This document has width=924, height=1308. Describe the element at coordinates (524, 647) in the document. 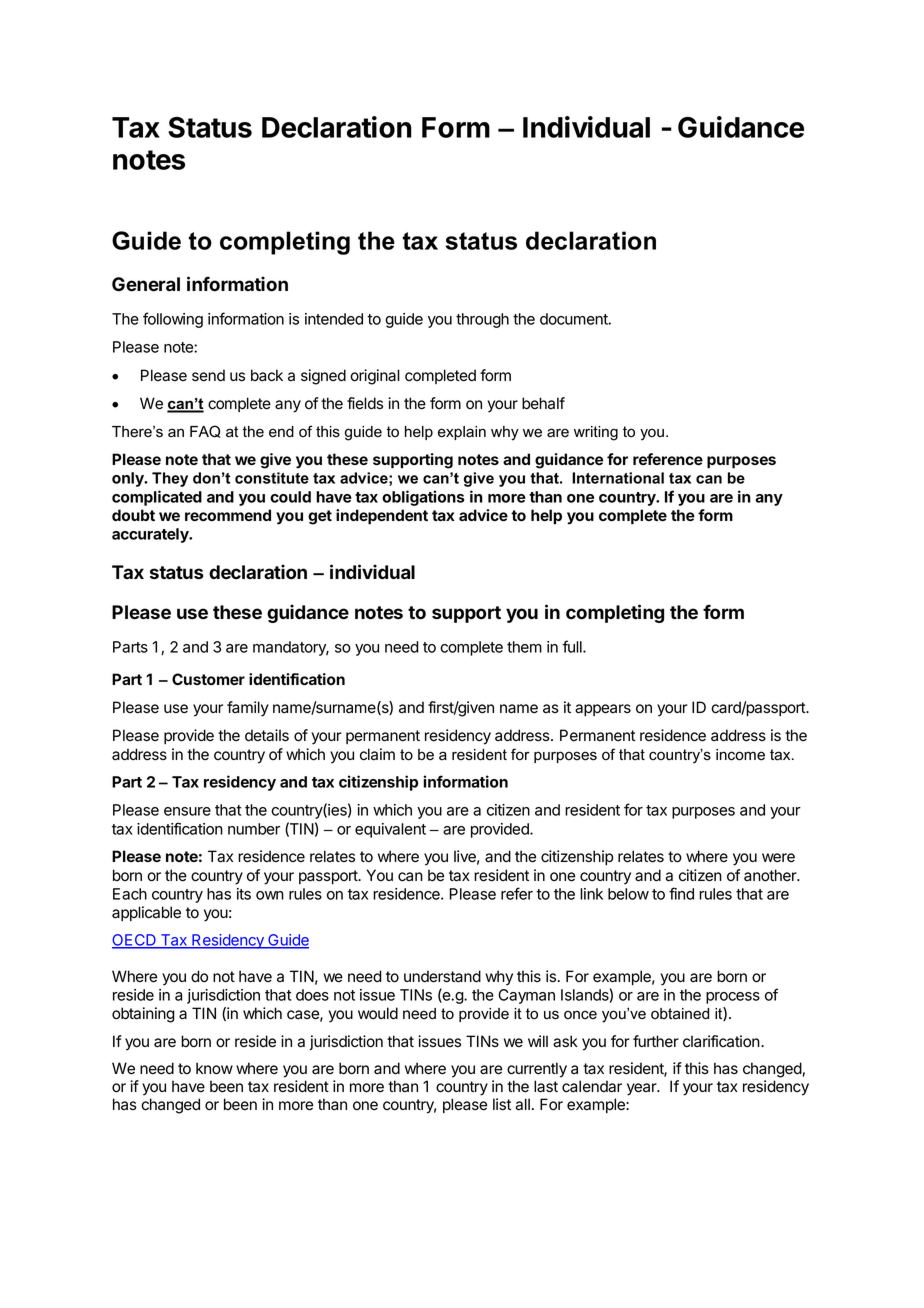

I see `them` at that location.
